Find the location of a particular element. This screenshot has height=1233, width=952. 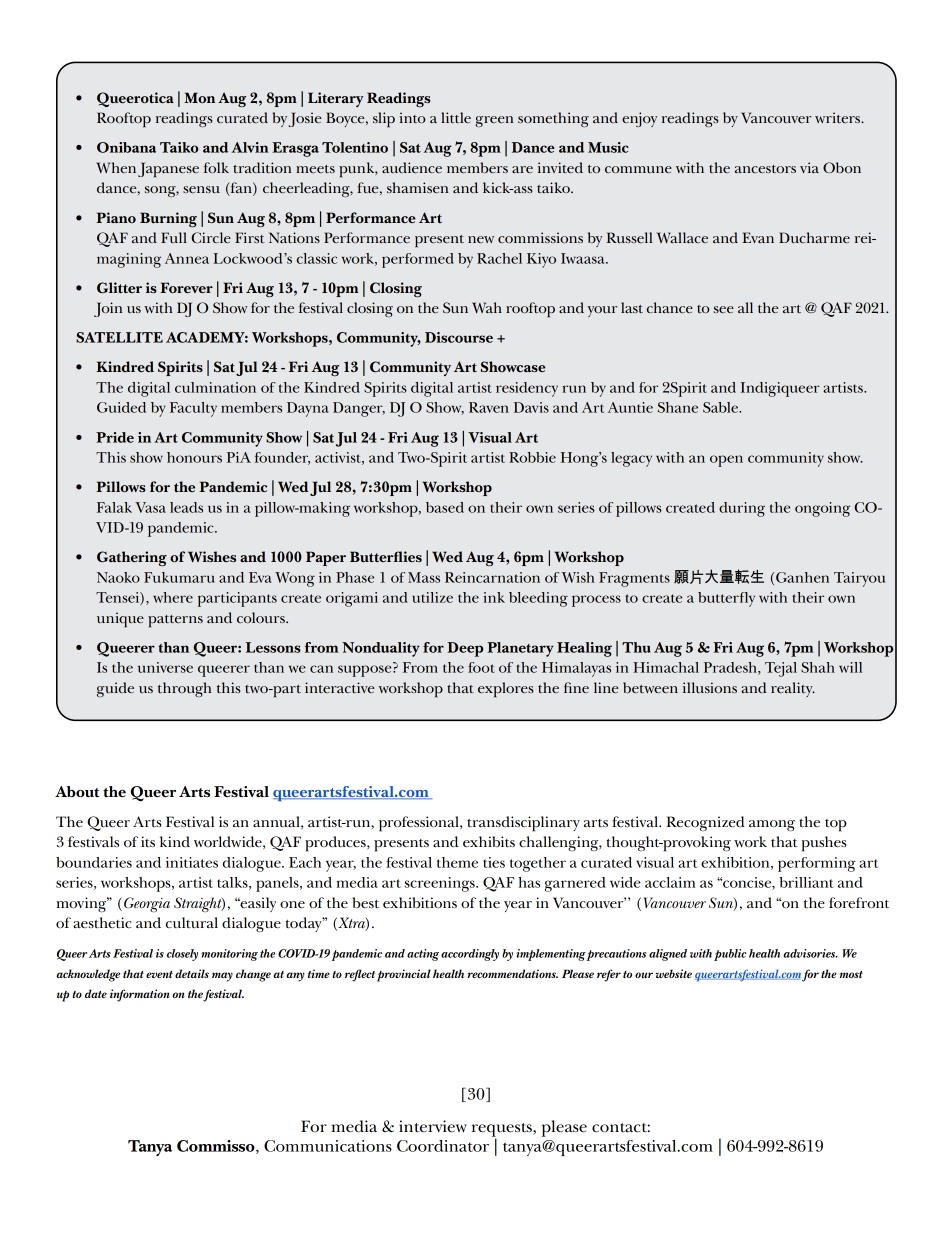

professional is located at coordinates (420, 824).
